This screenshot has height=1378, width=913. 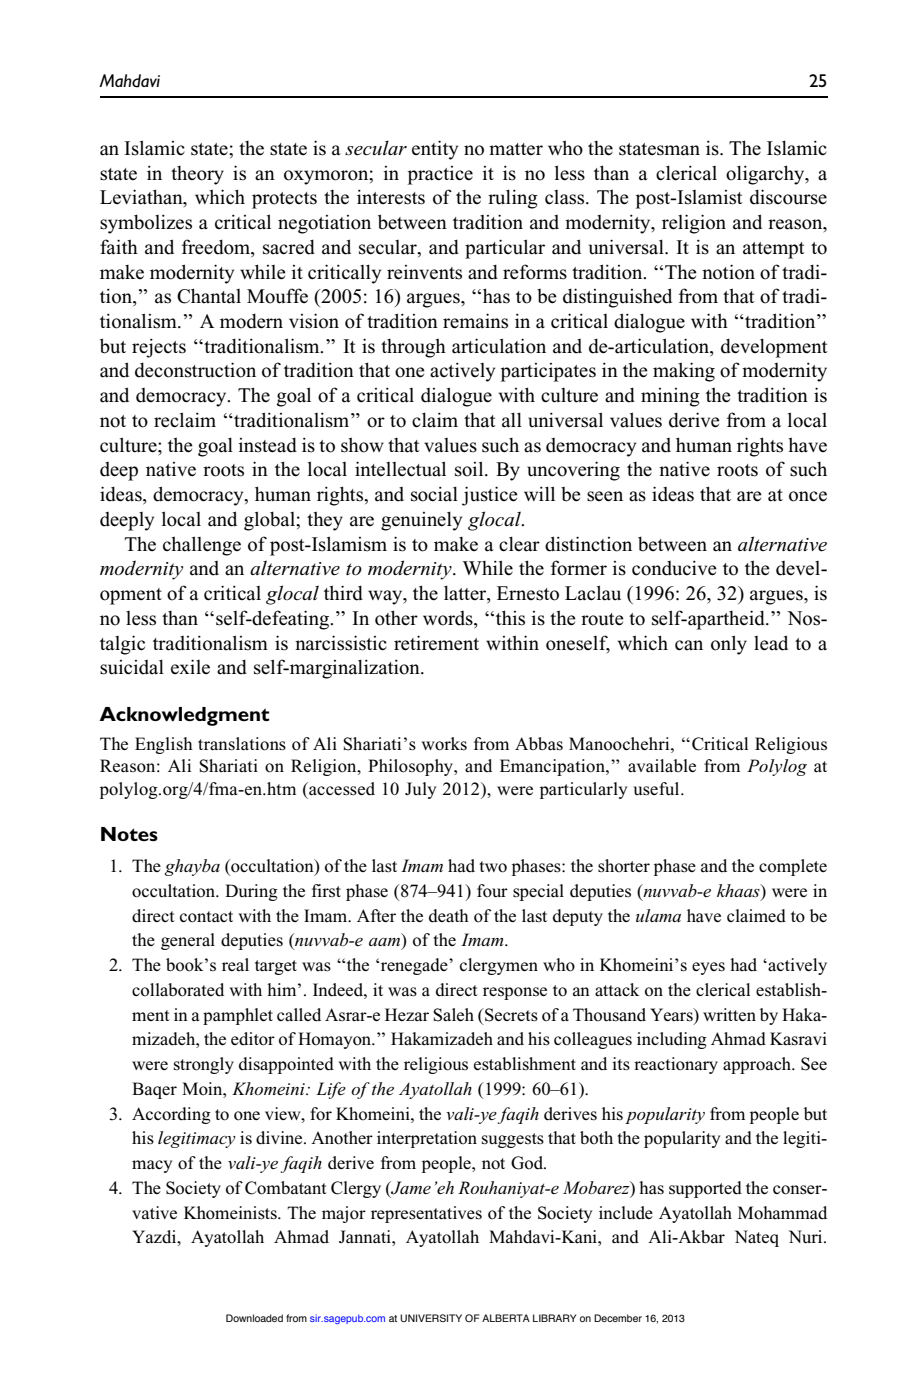 I want to click on Downloaded, so click(x=254, y=1318).
